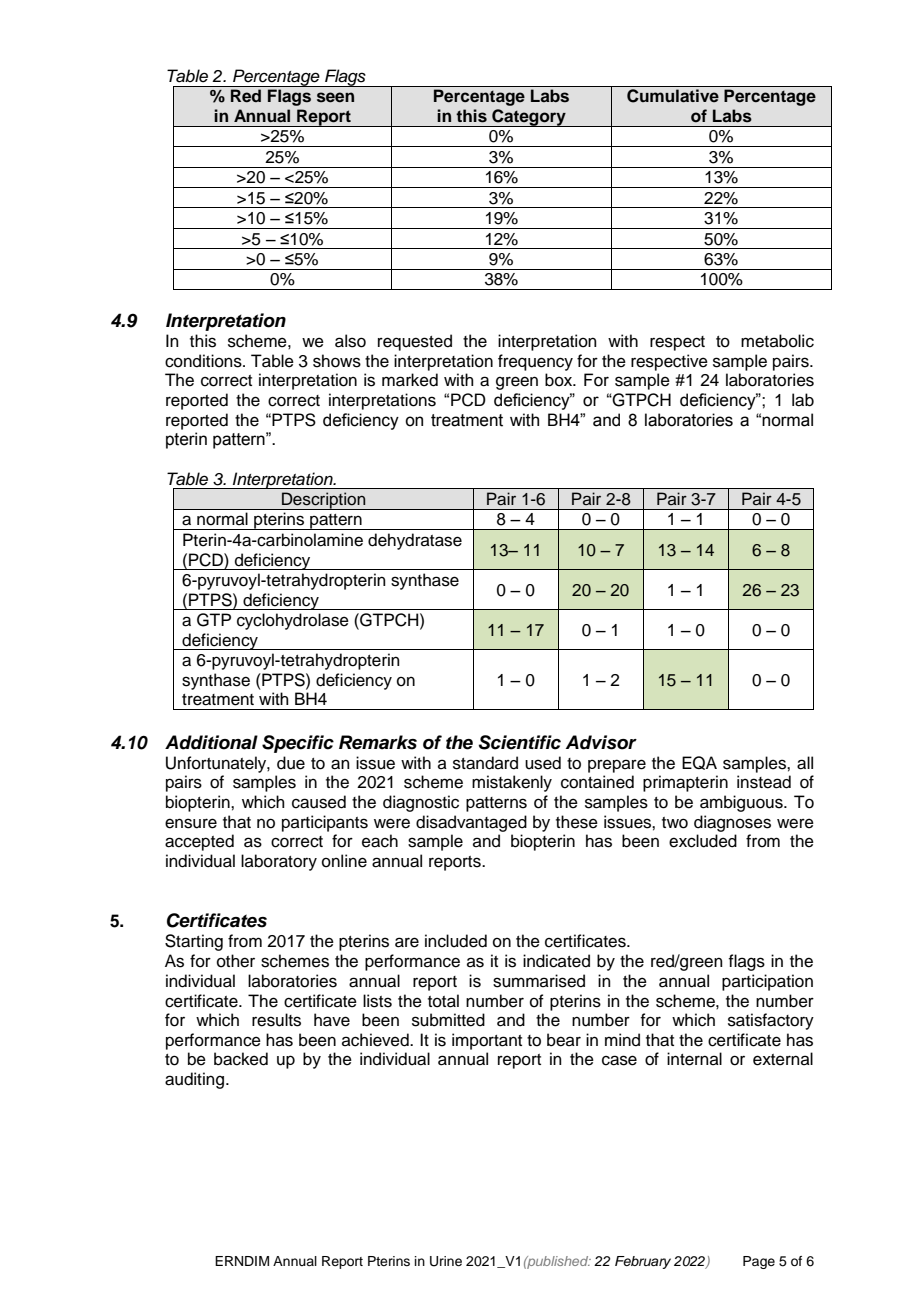 The image size is (924, 1308). What do you see at coordinates (759, 1262) in the screenshot?
I see `Page` at bounding box center [759, 1262].
